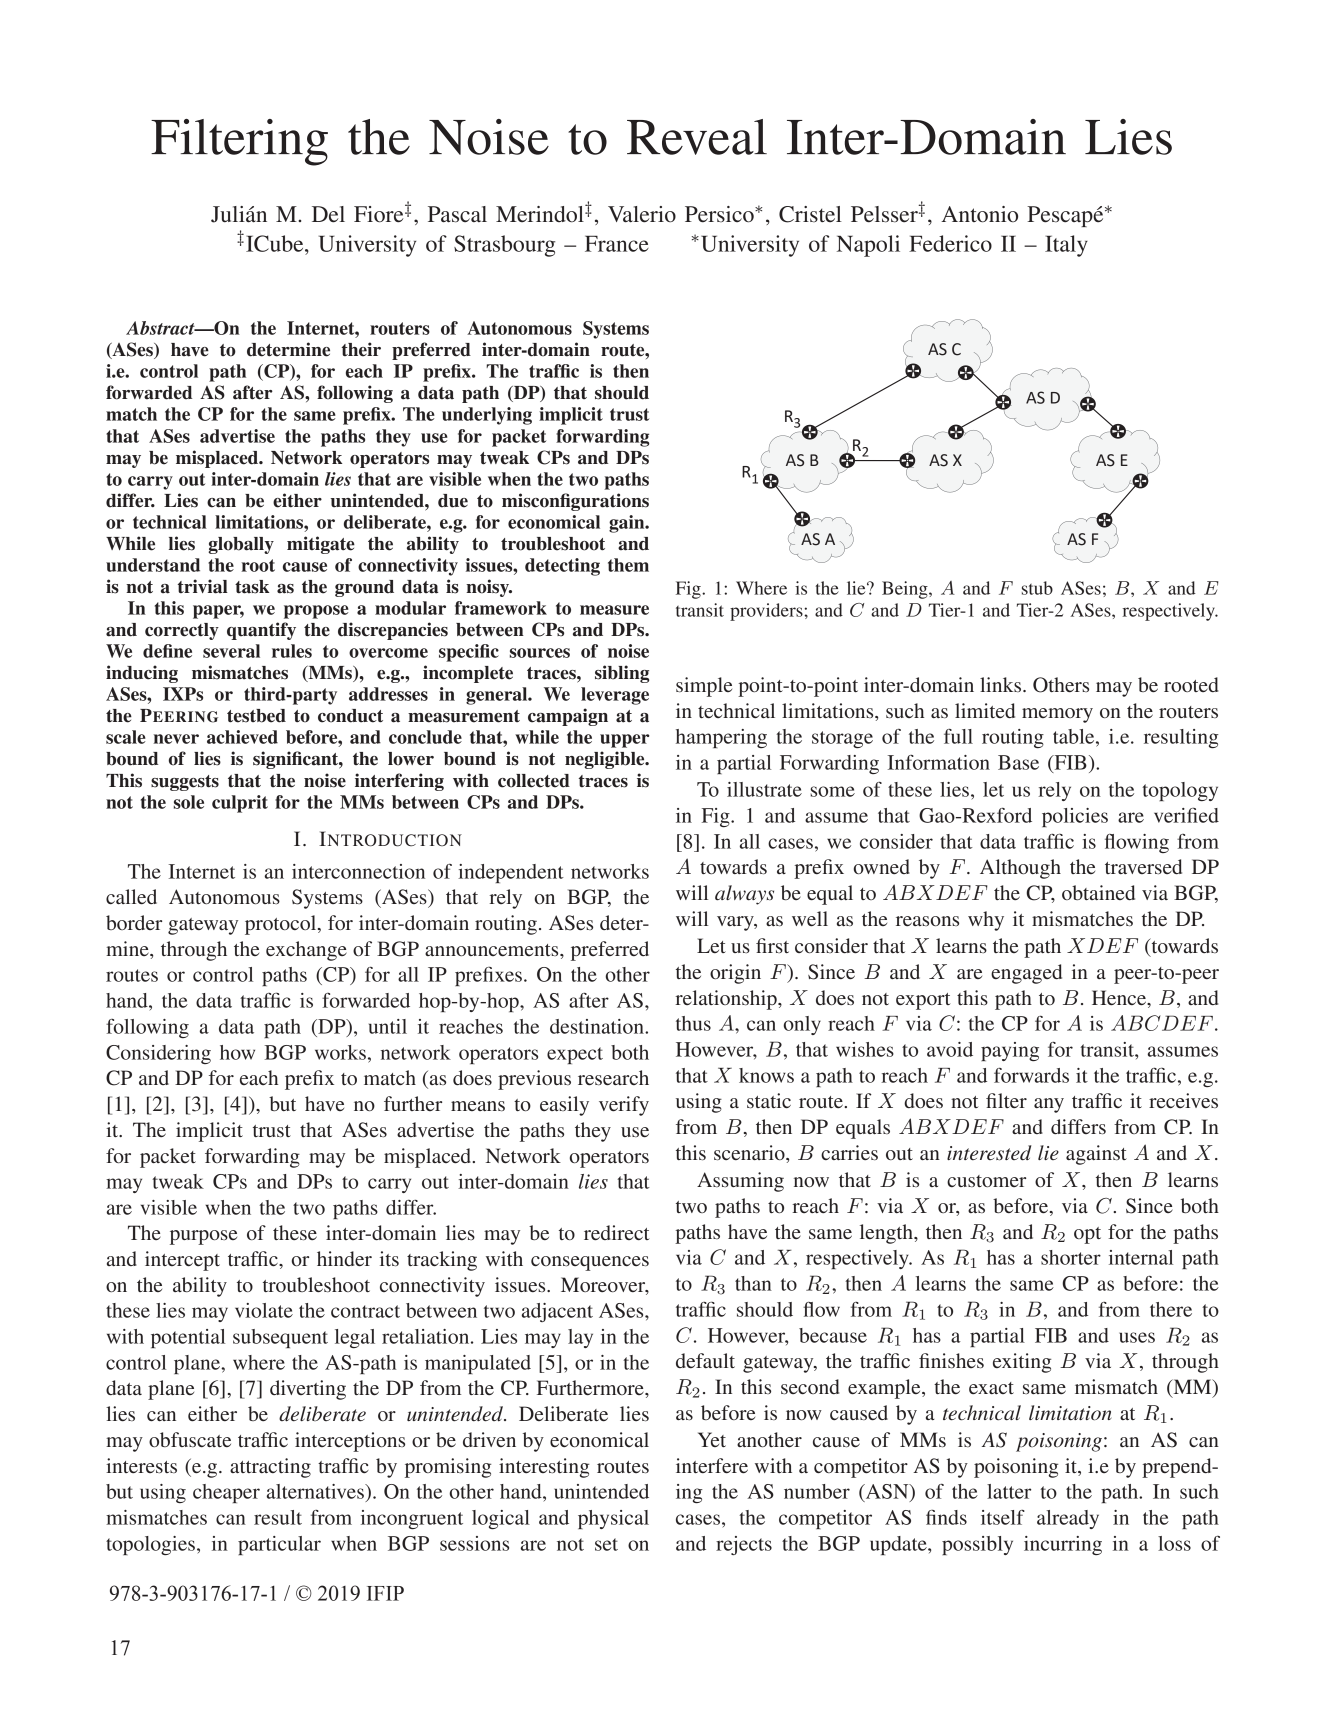 This page has height=1714, width=1325. Describe the element at coordinates (697, 137) in the page. I see `Reveal` at that location.
